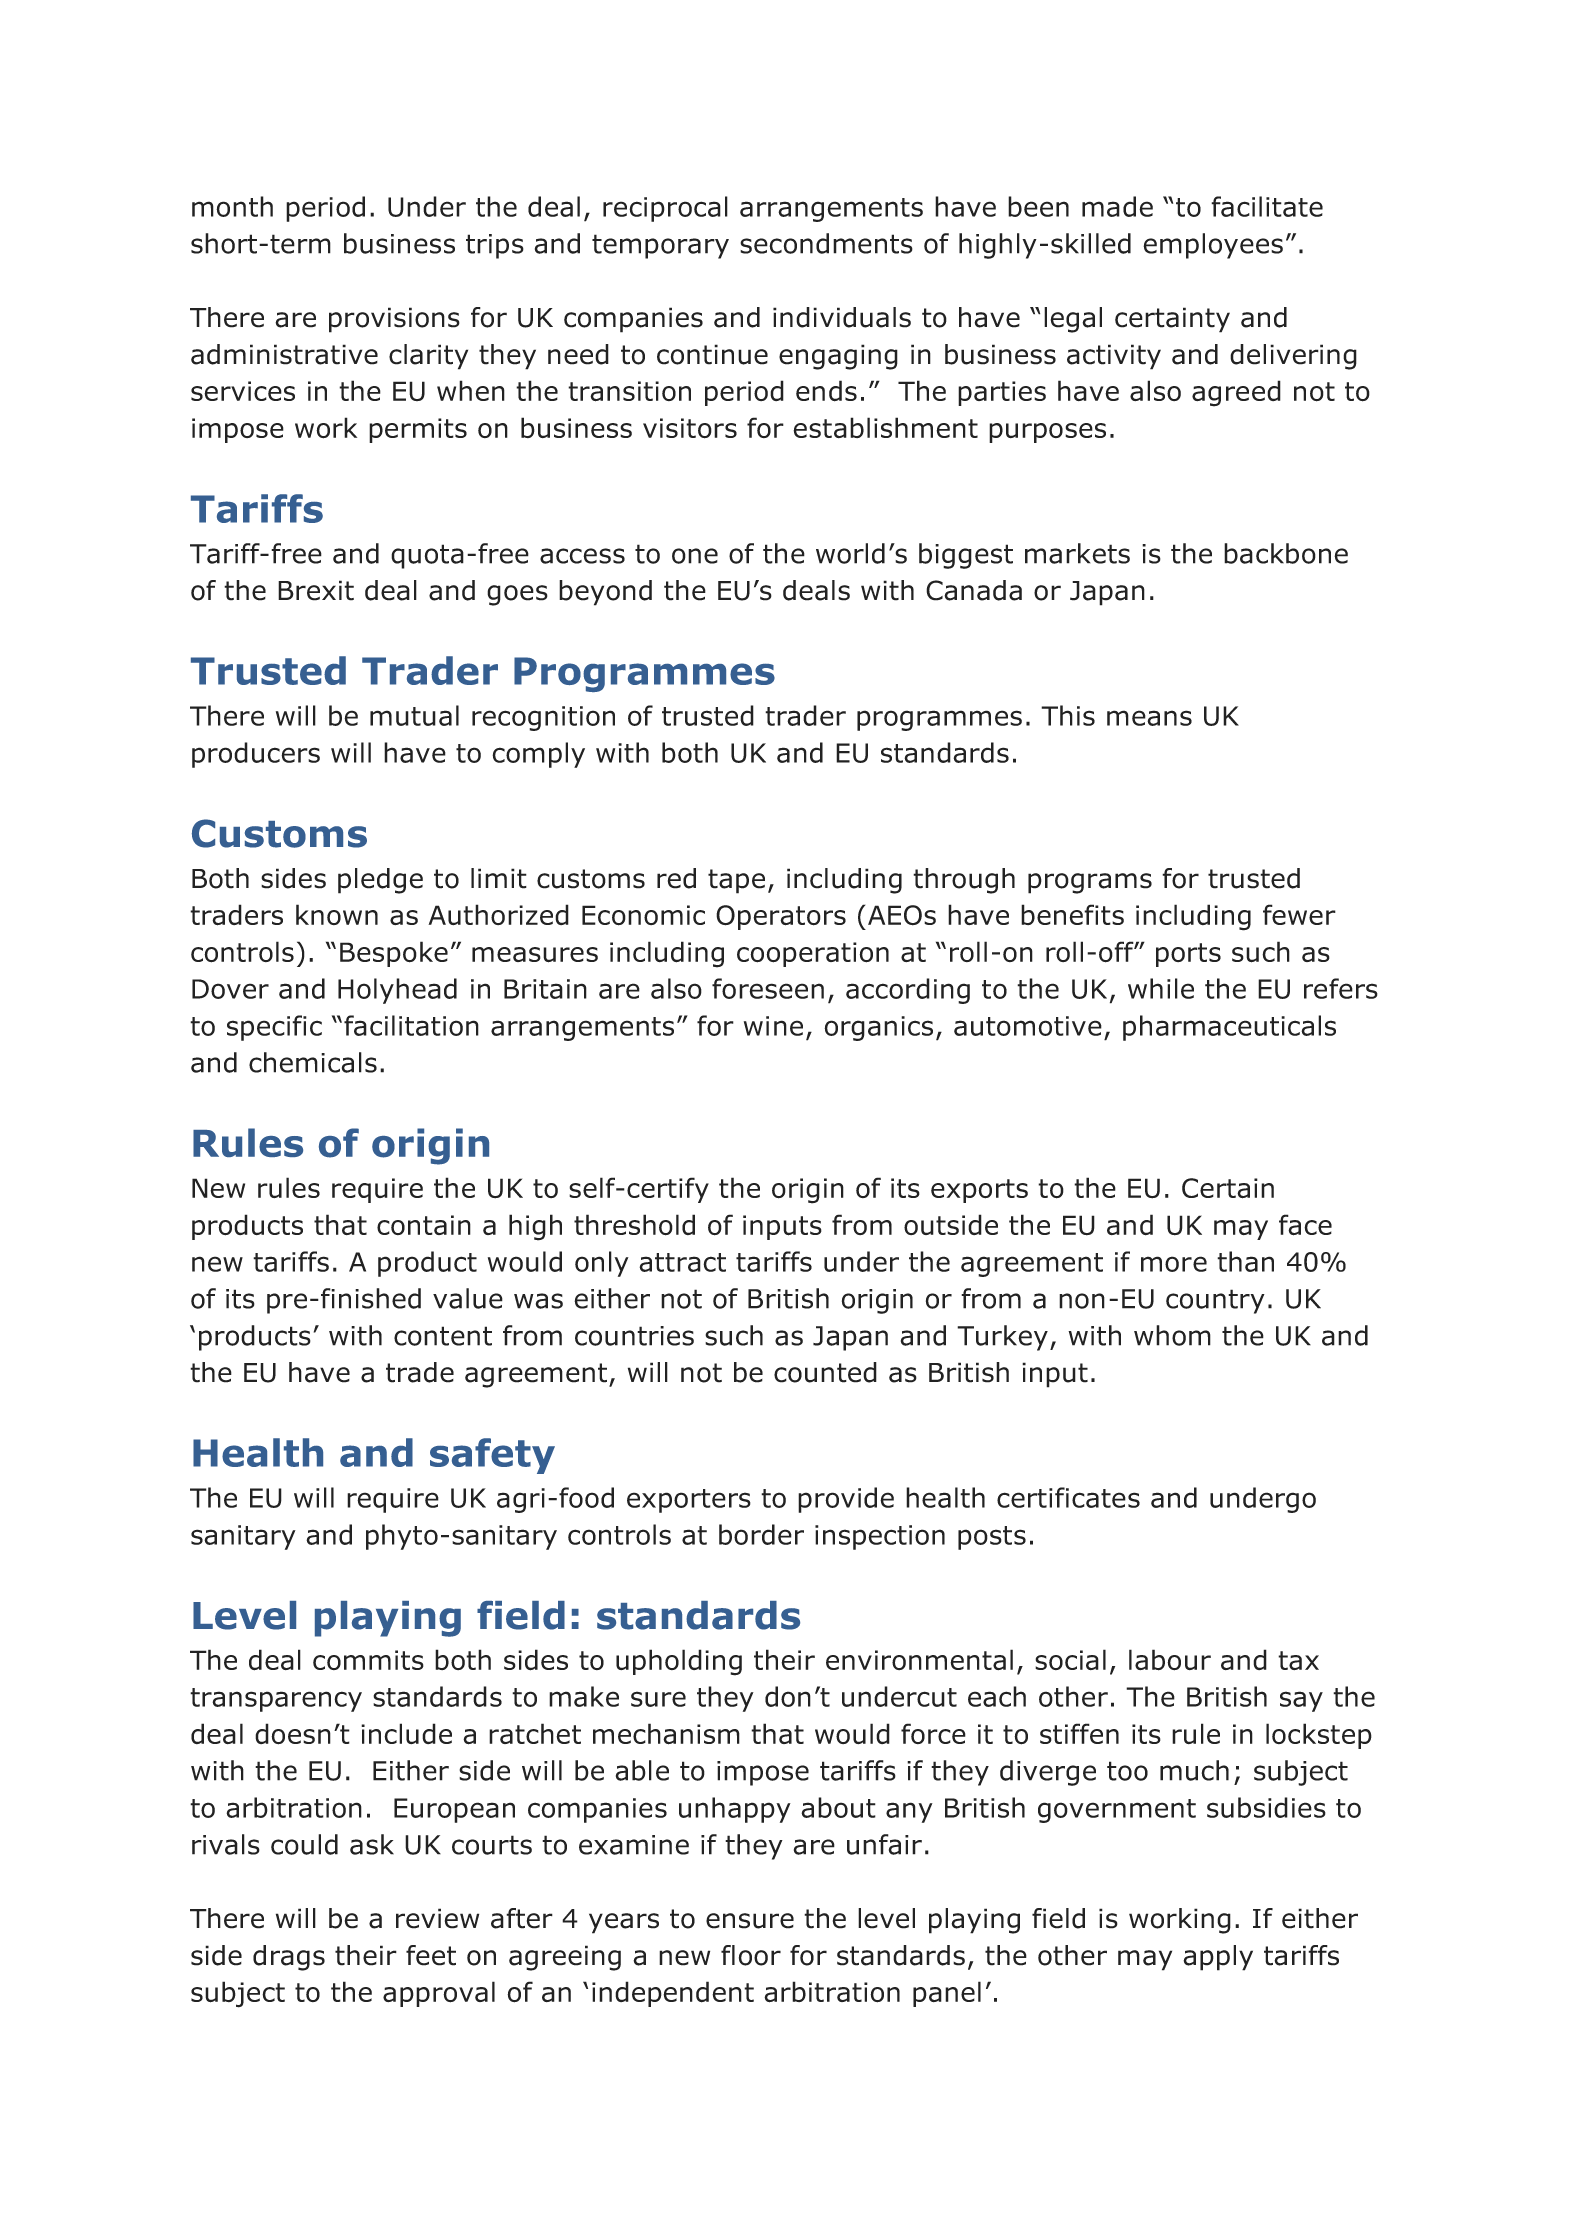 The image size is (1571, 2221). What do you see at coordinates (380, 881) in the page?
I see `pledge` at bounding box center [380, 881].
